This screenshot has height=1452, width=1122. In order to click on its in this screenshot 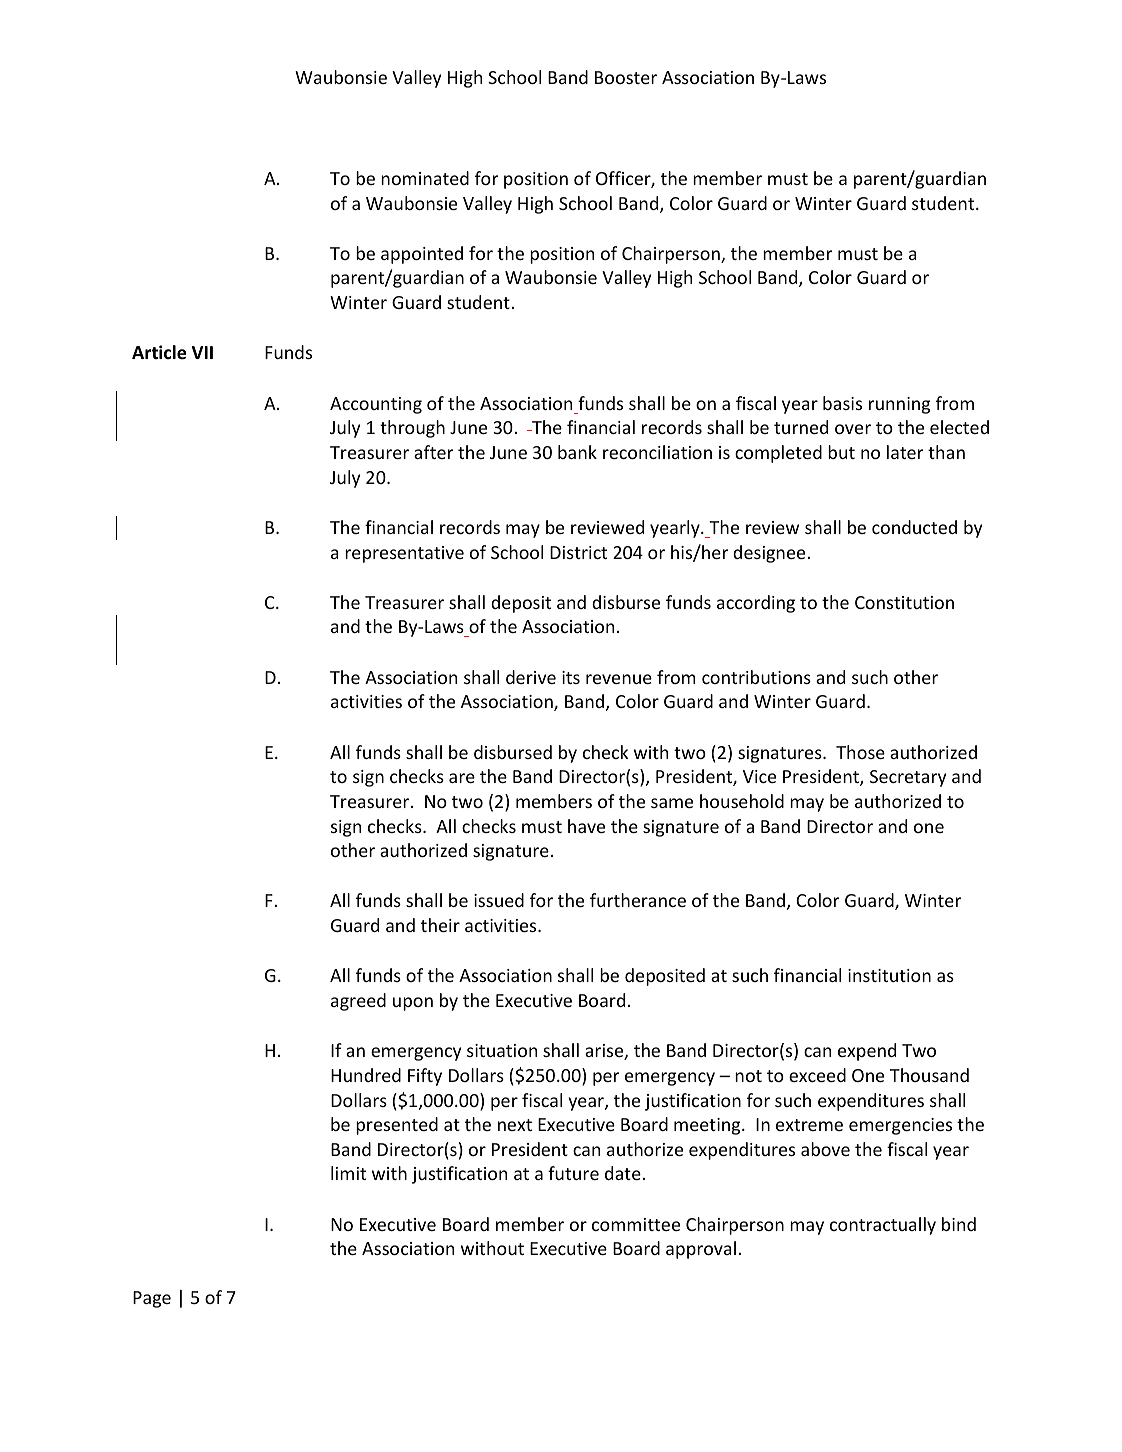, I will do `click(571, 677)`.
